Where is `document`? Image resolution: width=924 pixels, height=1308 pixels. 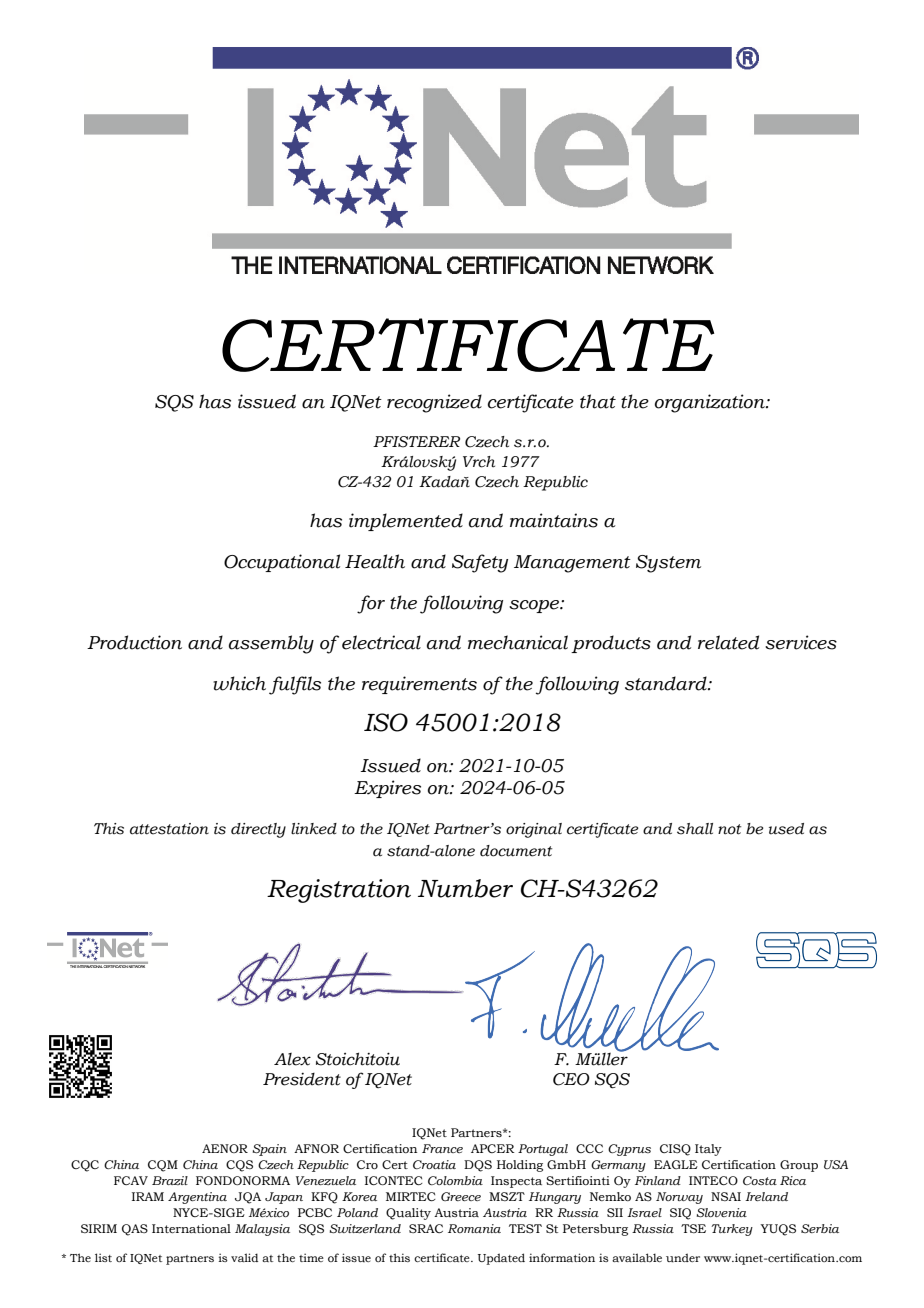
document is located at coordinates (516, 851).
